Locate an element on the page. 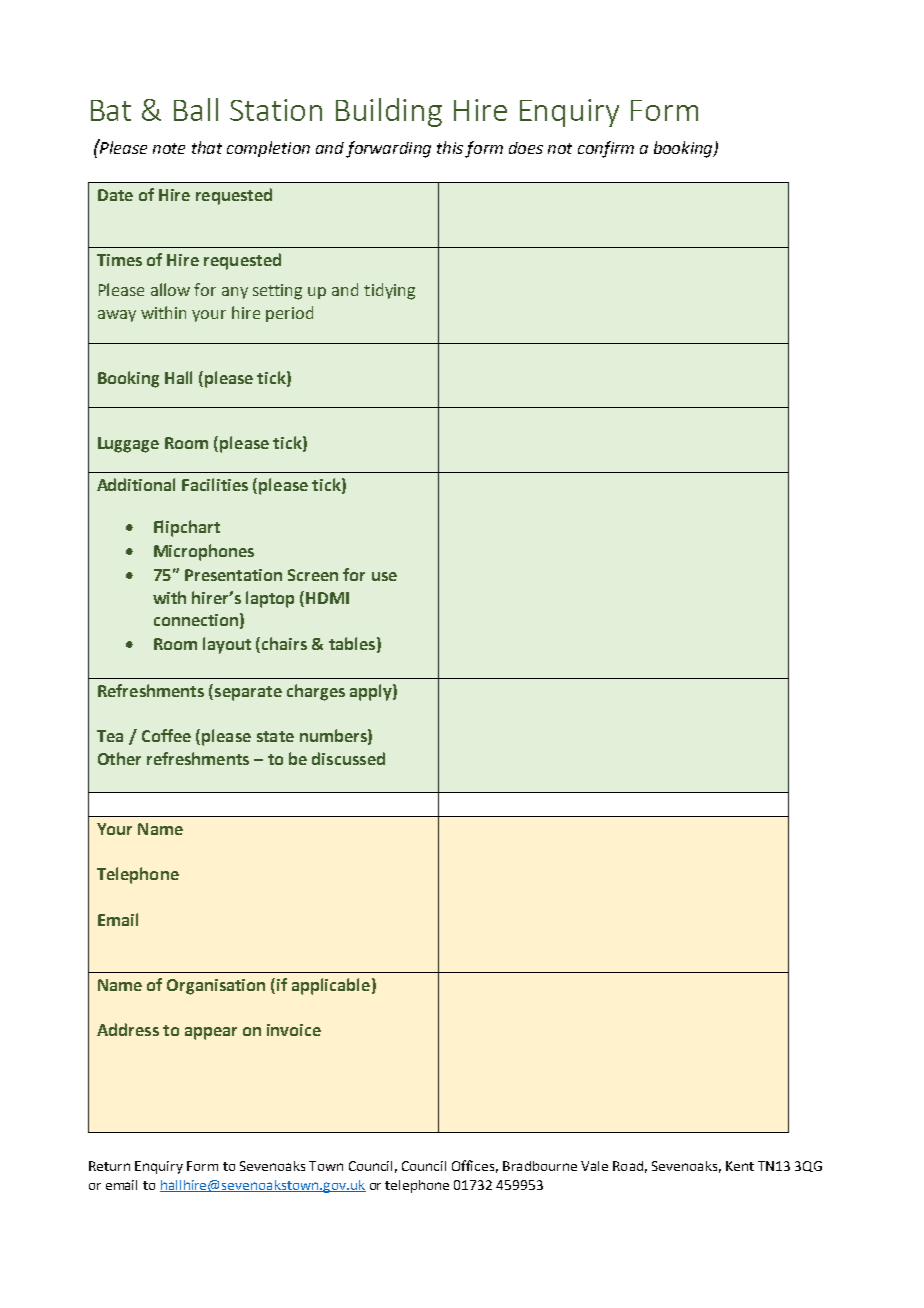  note is located at coordinates (169, 148).
